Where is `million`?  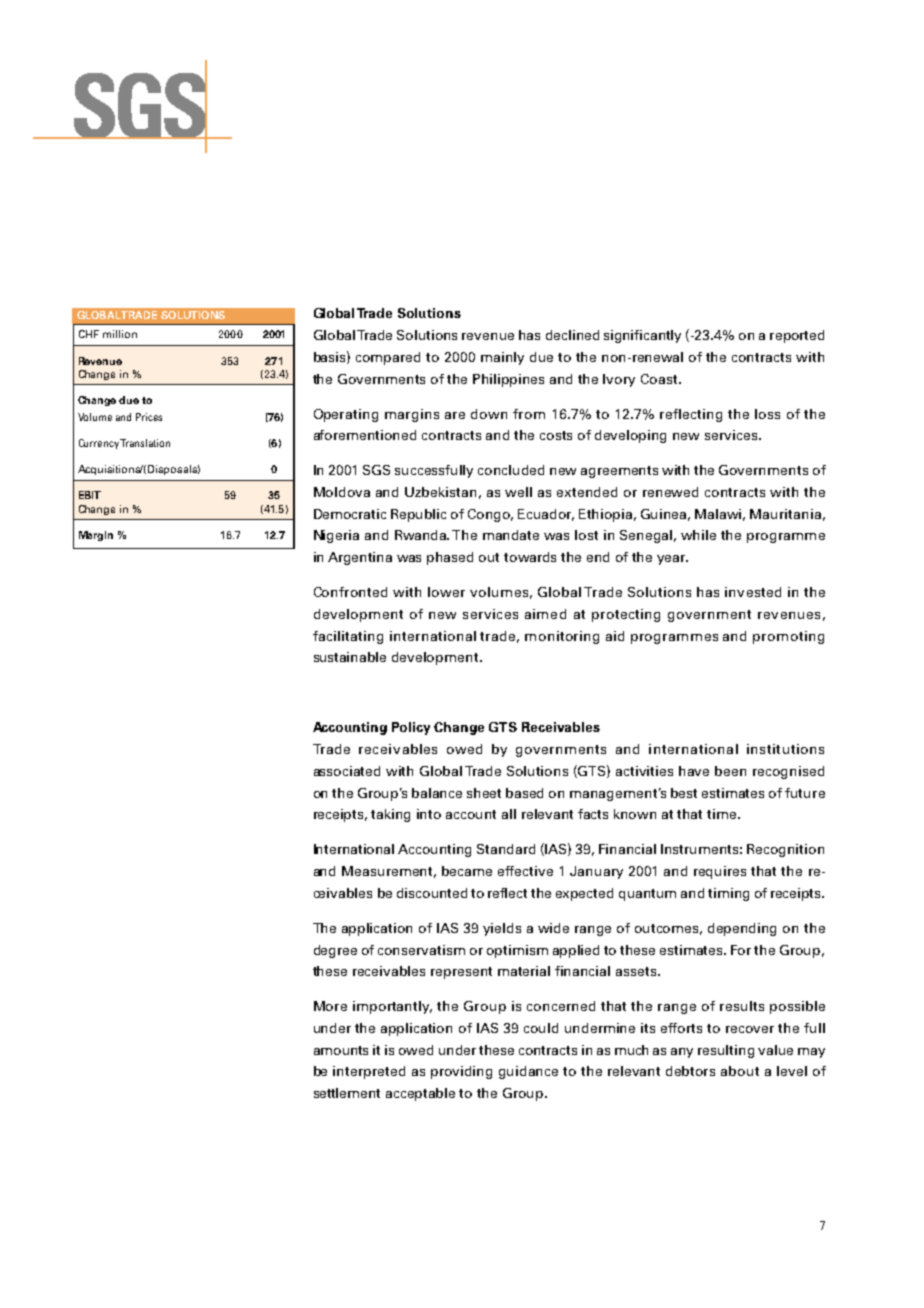
million is located at coordinates (120, 334).
